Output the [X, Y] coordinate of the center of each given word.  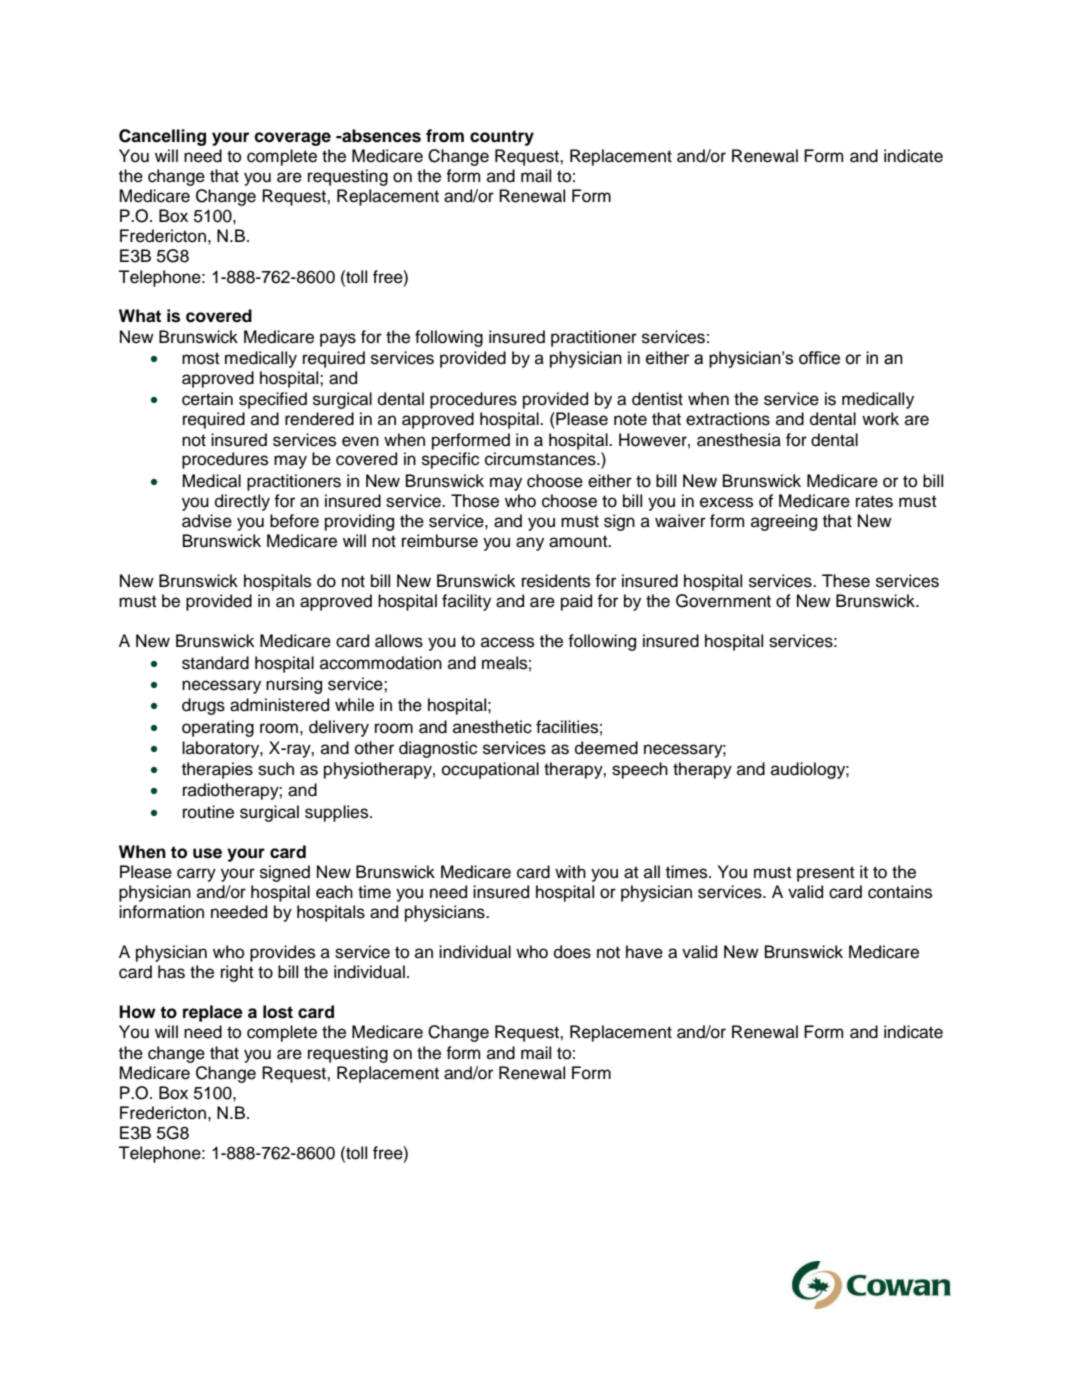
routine [208, 812]
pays [338, 340]
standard [215, 663]
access [507, 642]
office [819, 358]
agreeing [784, 522]
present [826, 874]
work [880, 419]
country [502, 138]
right [237, 973]
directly [242, 502]
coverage [293, 139]
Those [475, 501]
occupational [490, 770]
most [201, 358]
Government [723, 601]
